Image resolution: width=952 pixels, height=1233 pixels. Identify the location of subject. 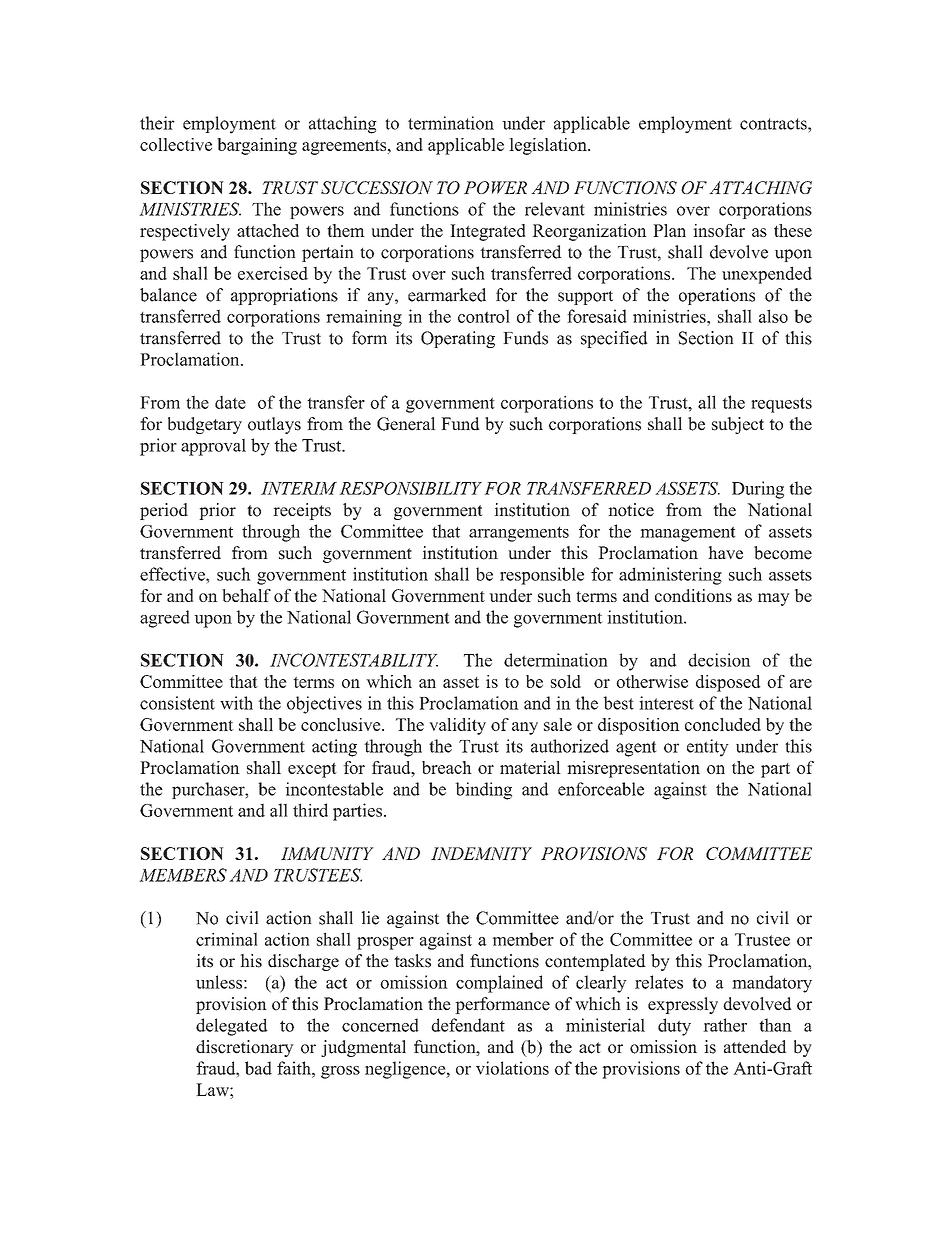
(738, 425).
